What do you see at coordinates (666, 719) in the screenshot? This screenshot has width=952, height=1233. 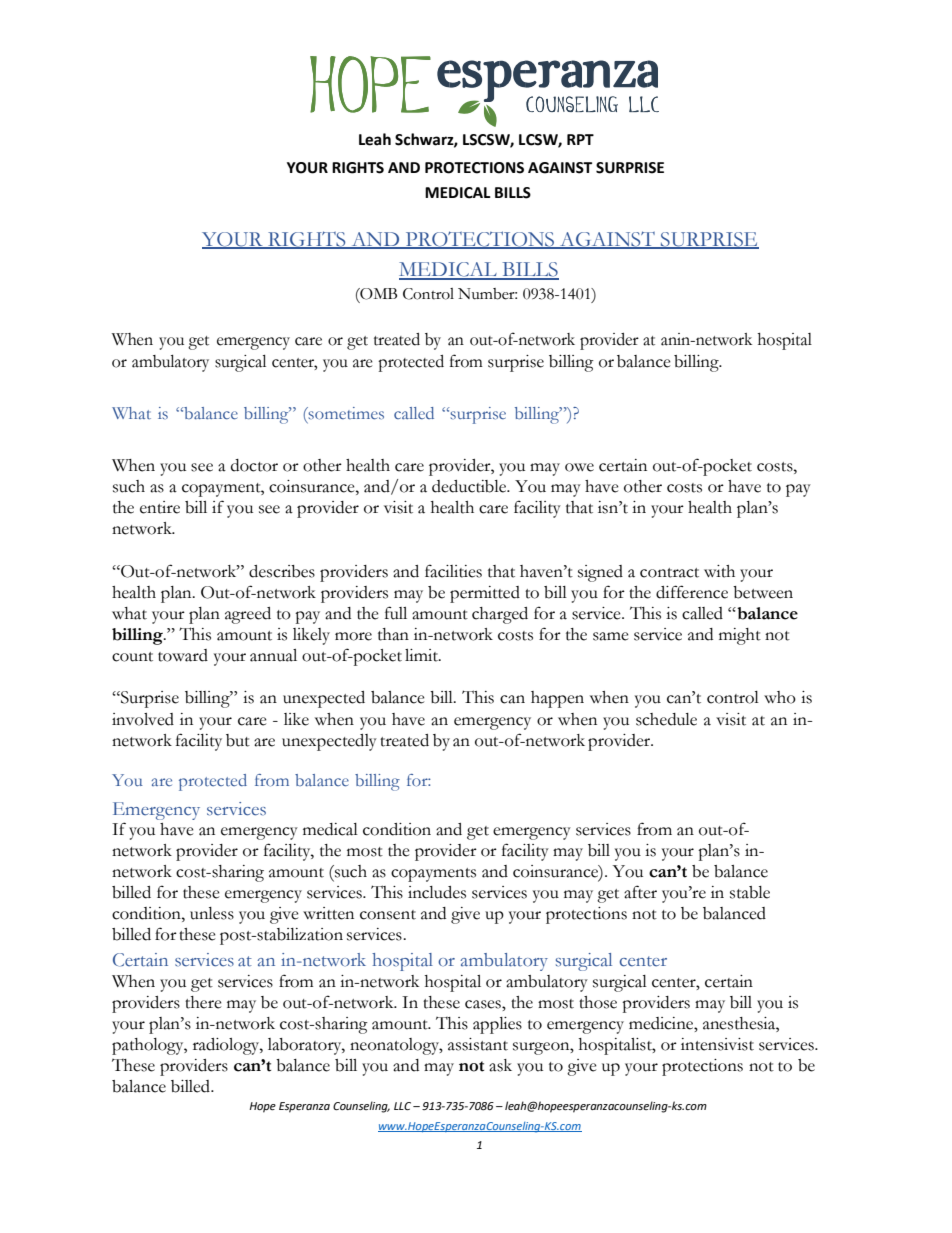 I see `schedule` at bounding box center [666, 719].
